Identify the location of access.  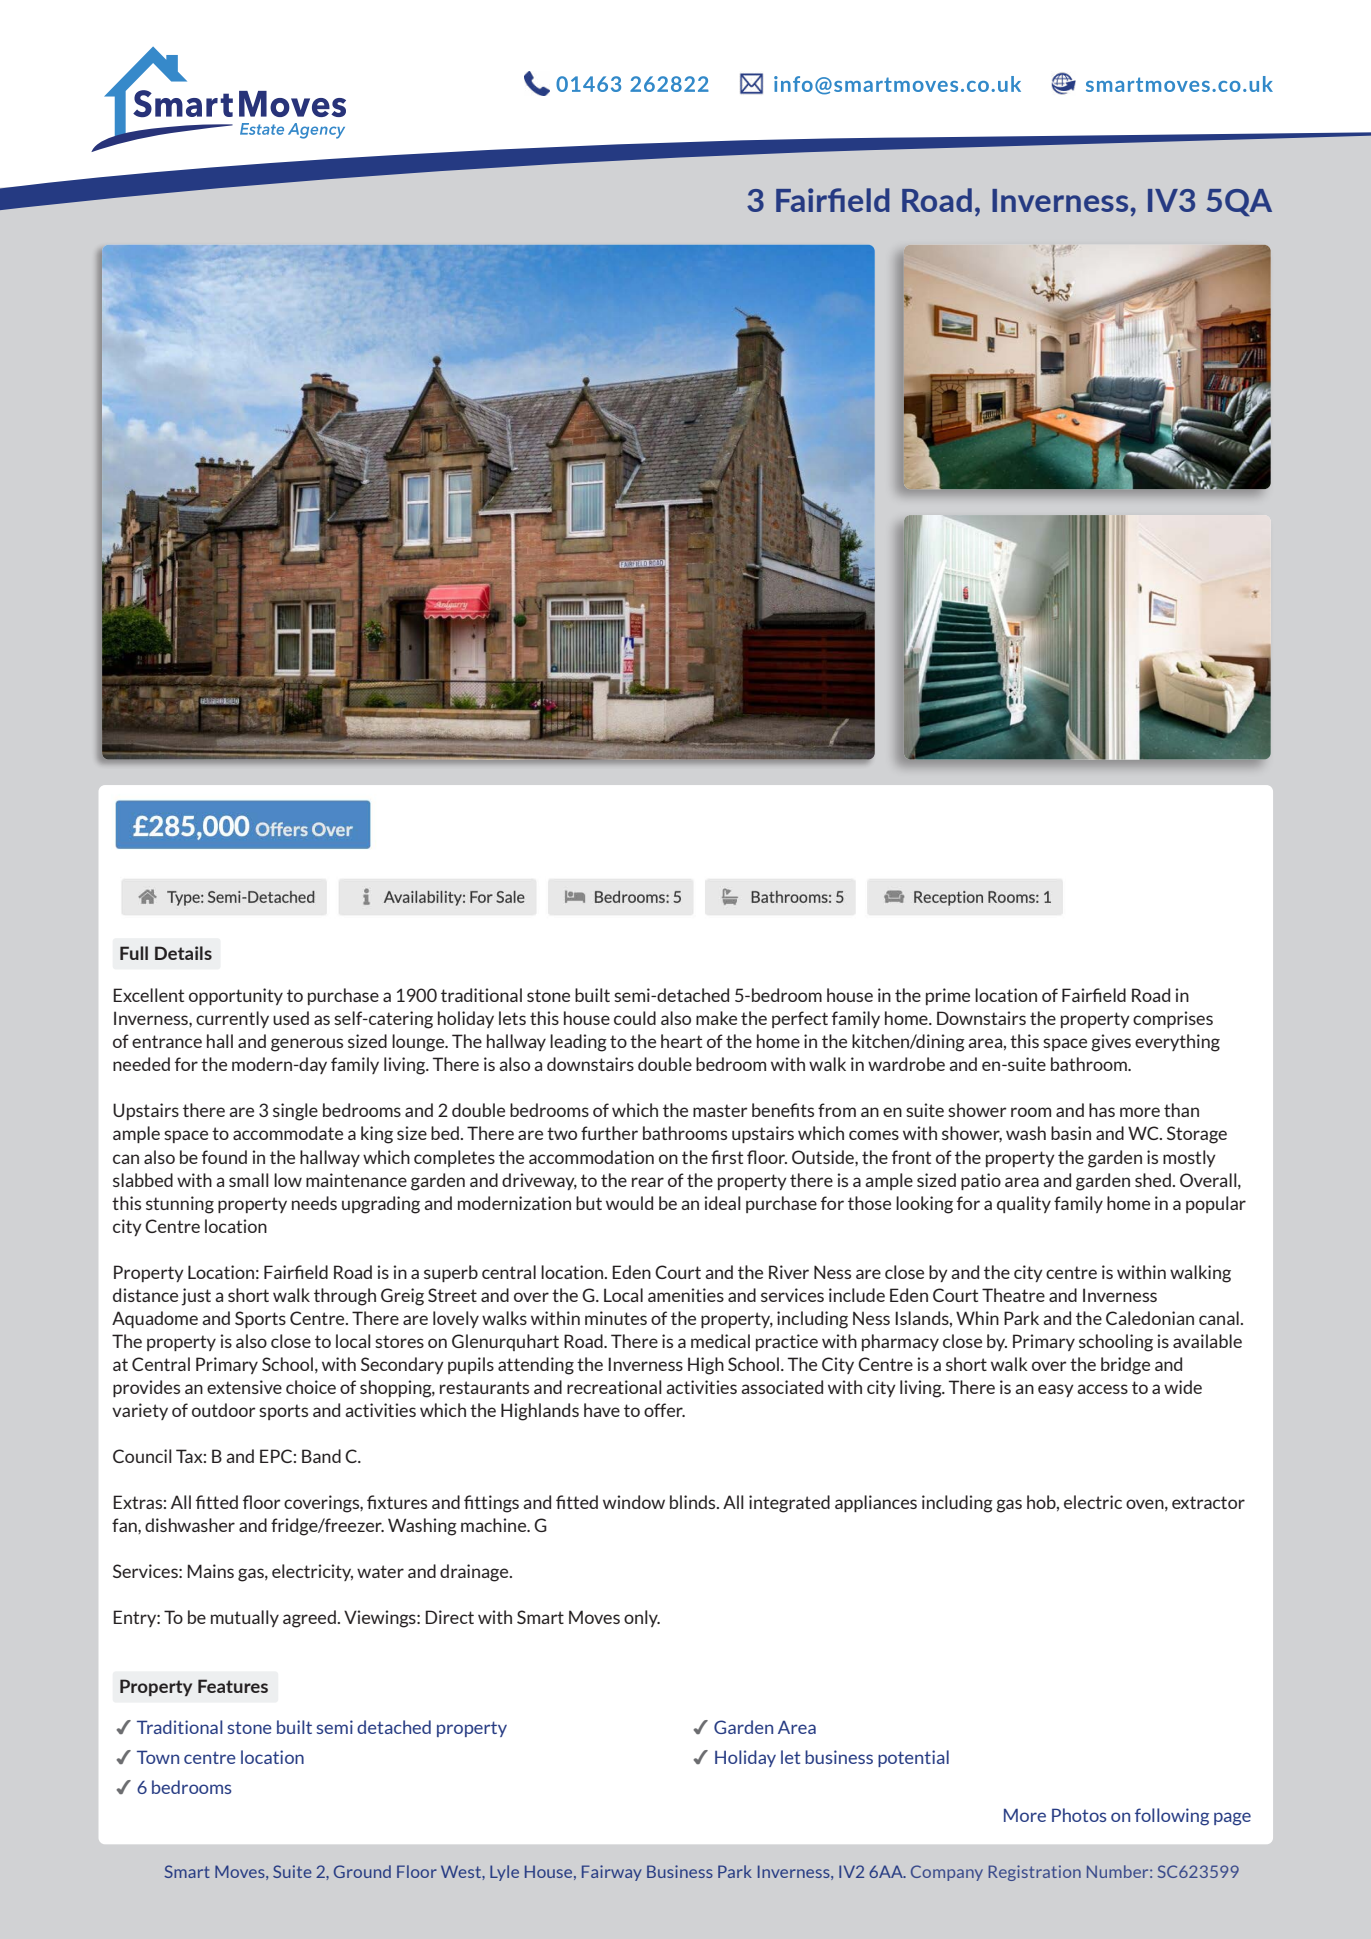
(1102, 1389).
